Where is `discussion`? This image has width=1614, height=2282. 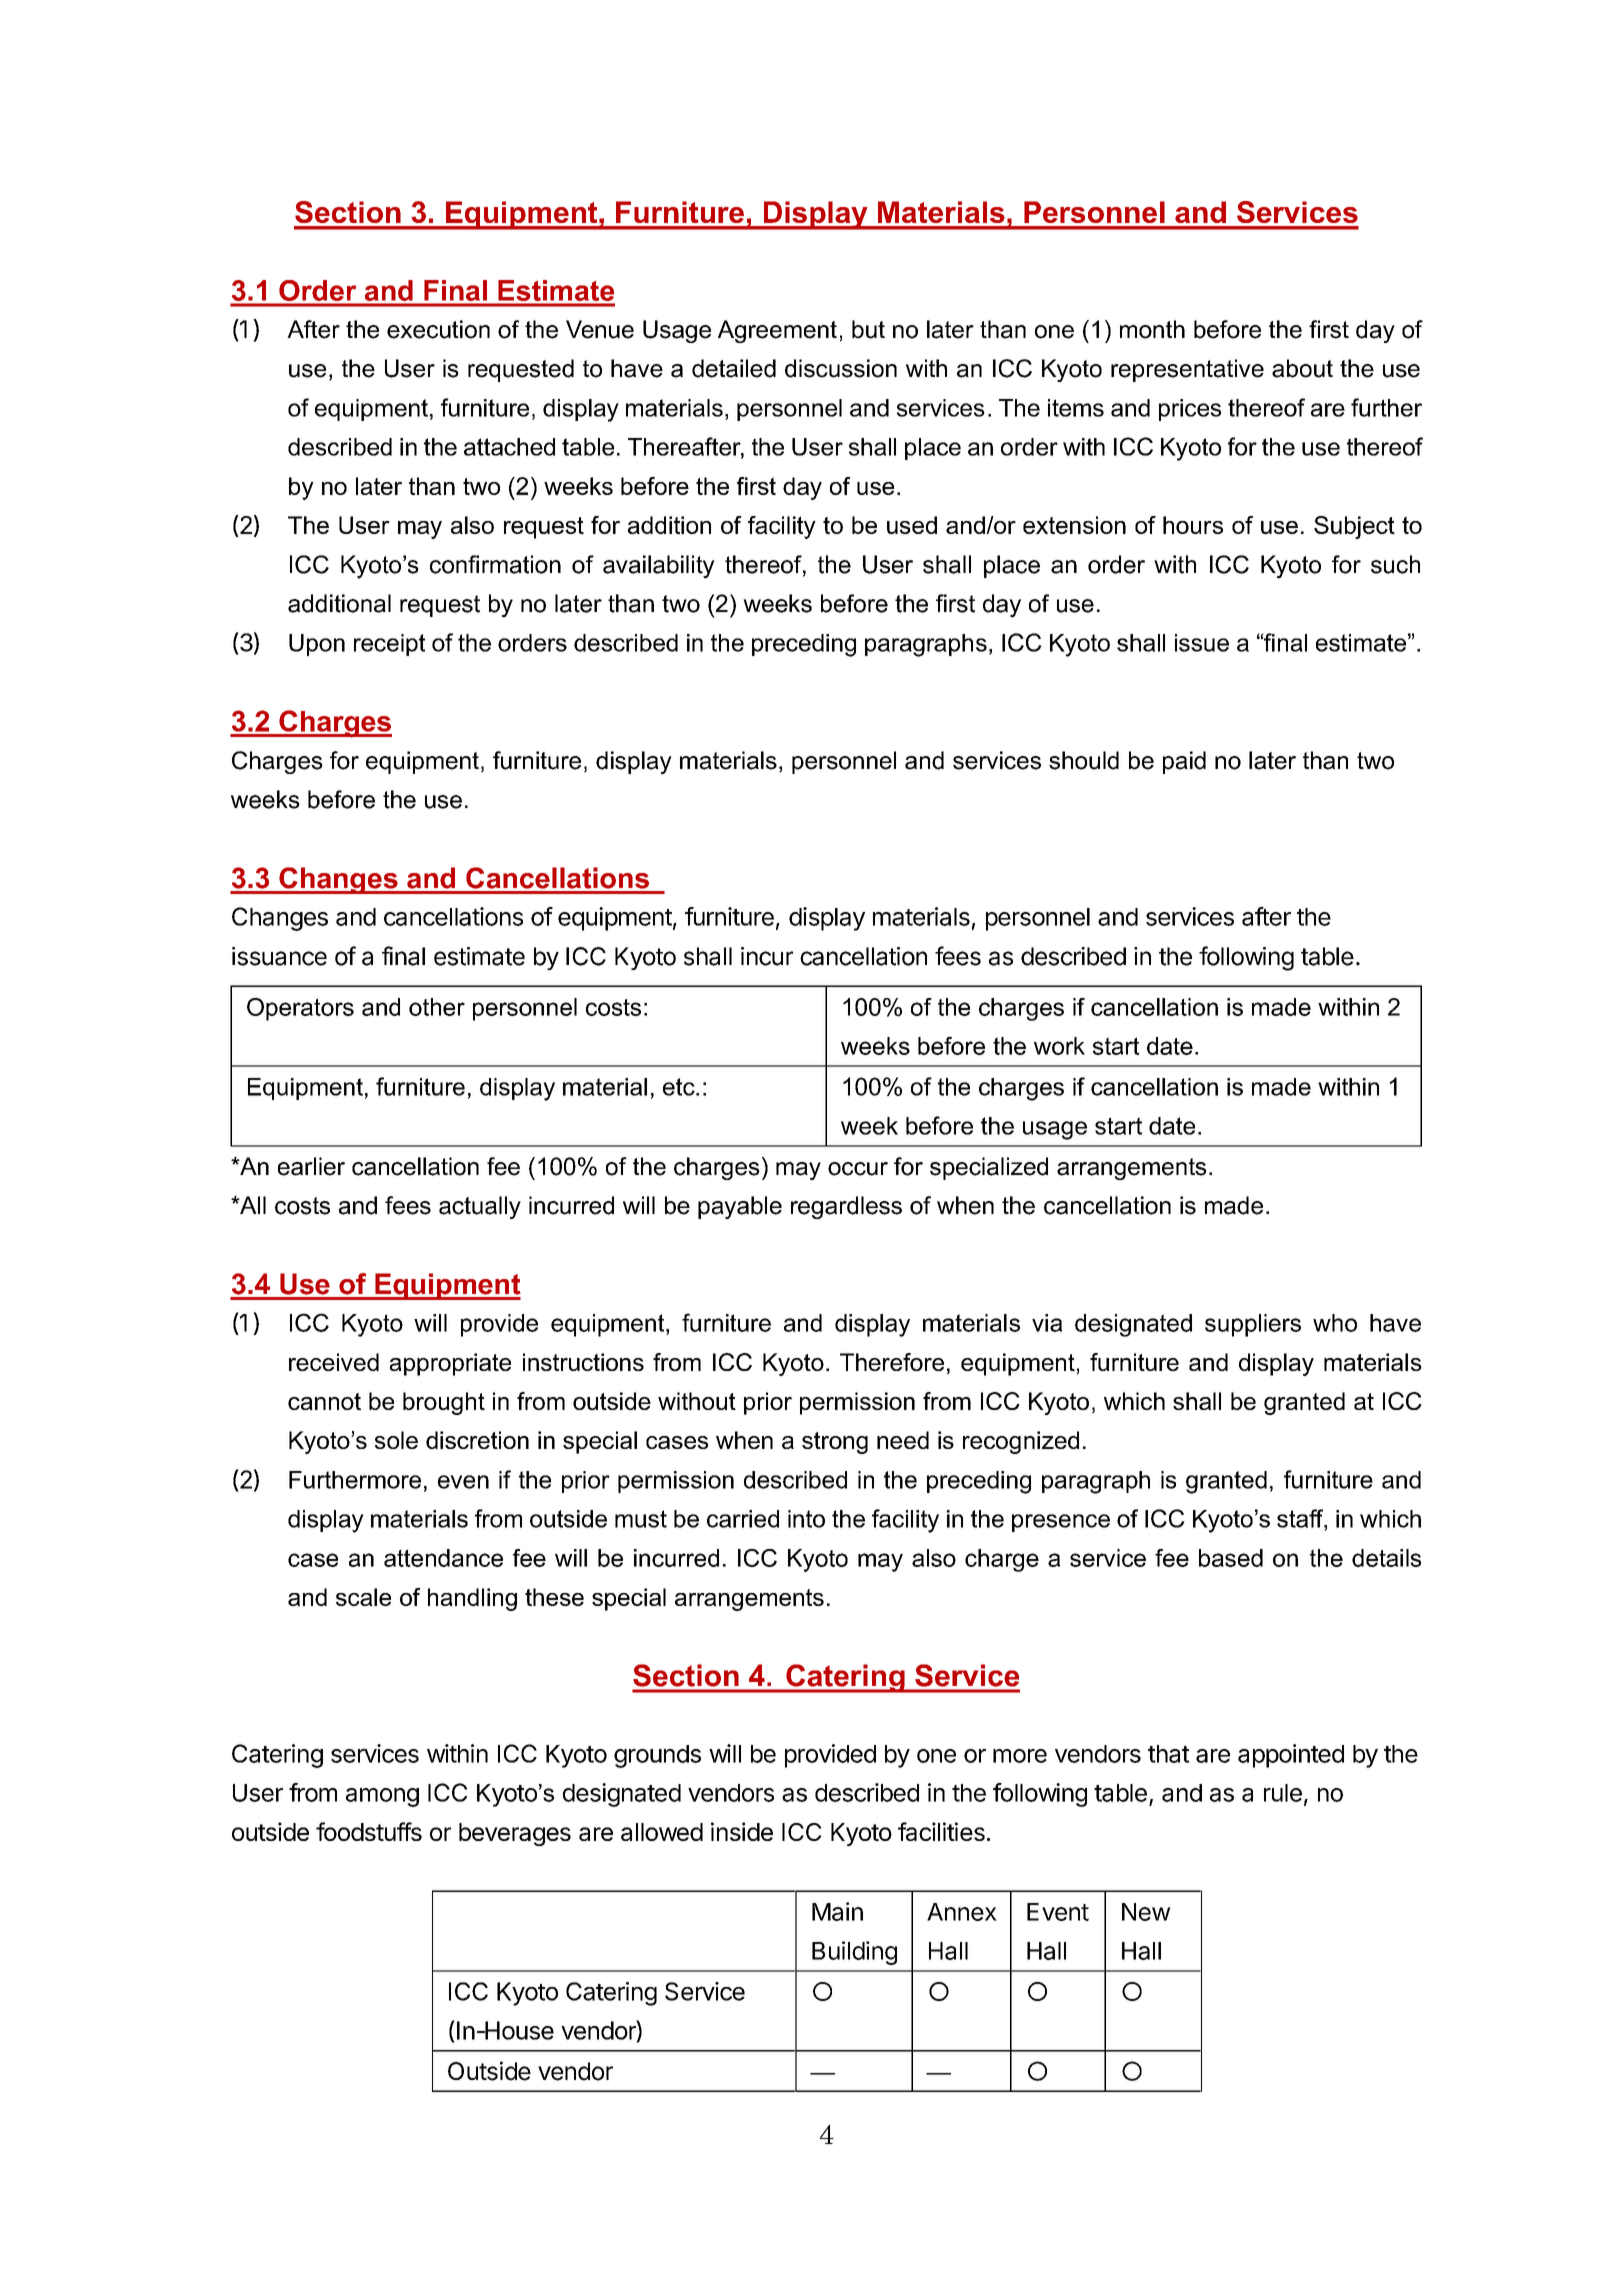
discussion is located at coordinates (841, 368).
